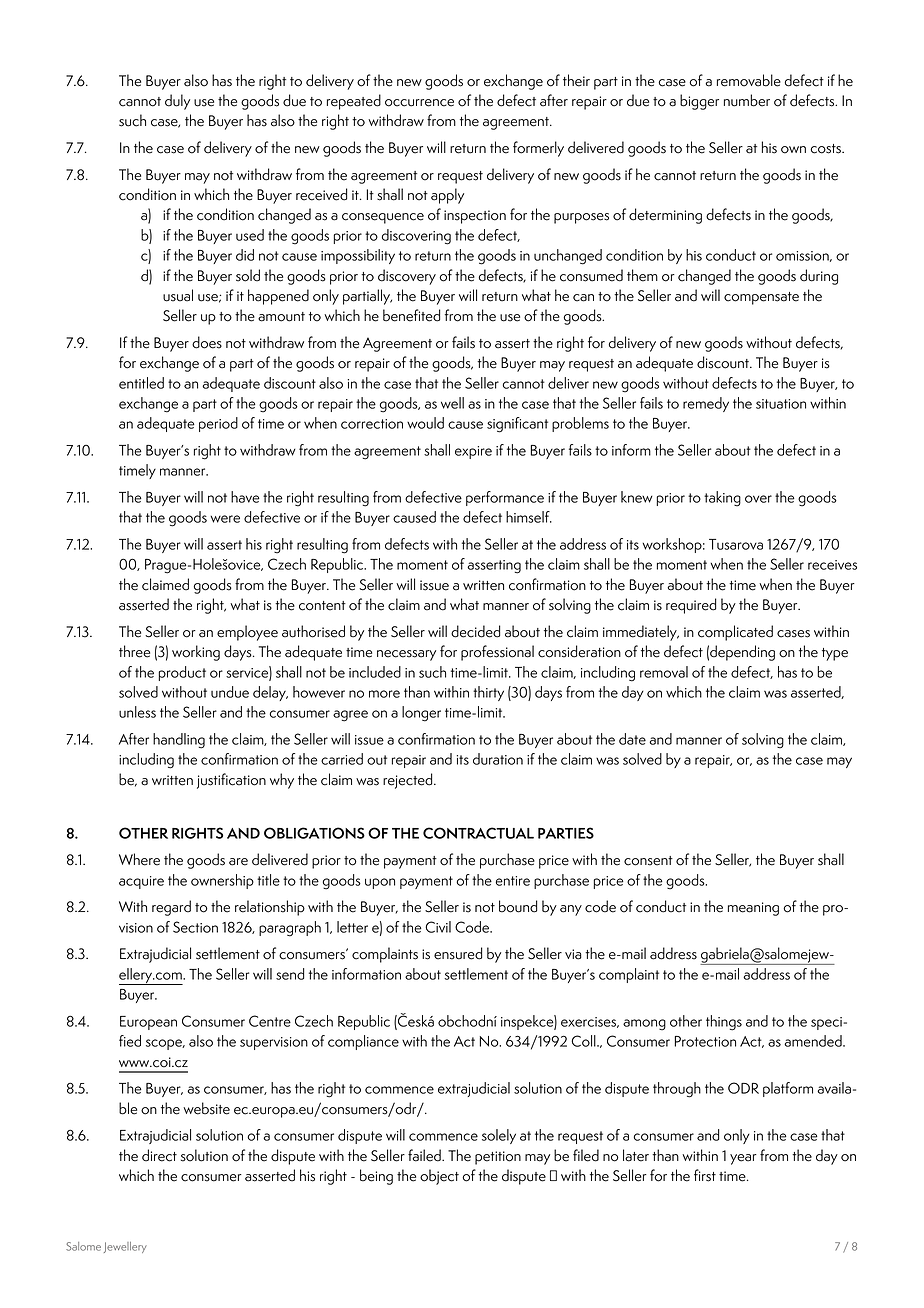 This document has width=924, height=1308. Describe the element at coordinates (206, 1108) in the document. I see `website` at that location.
